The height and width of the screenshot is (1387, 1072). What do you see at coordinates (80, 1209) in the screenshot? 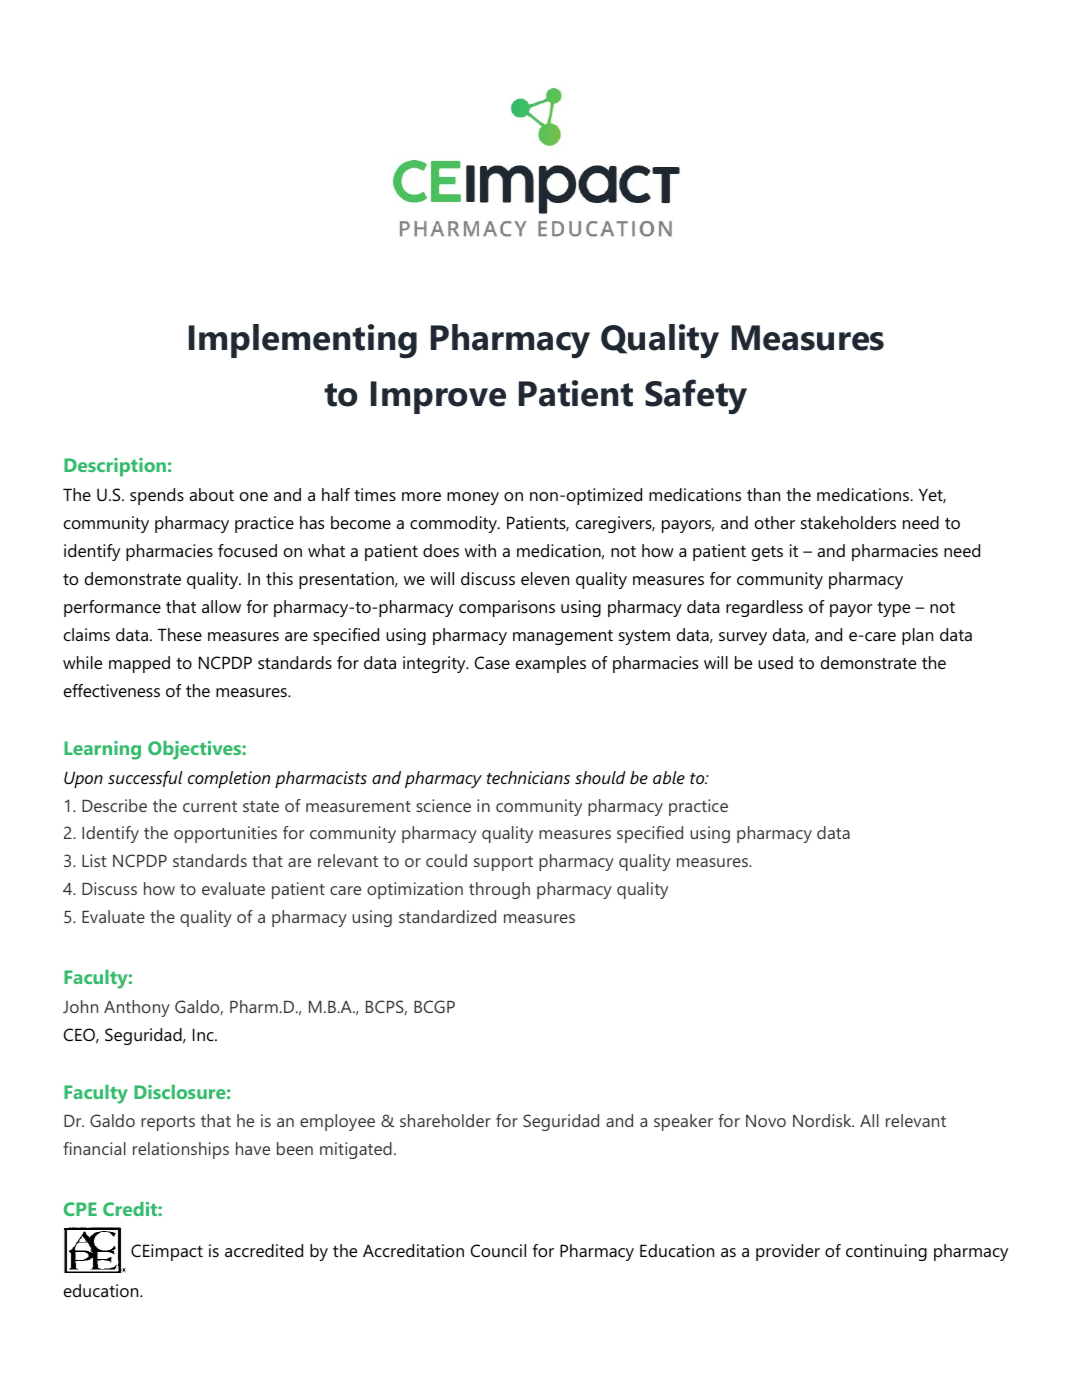
I see `CPE` at bounding box center [80, 1209].
